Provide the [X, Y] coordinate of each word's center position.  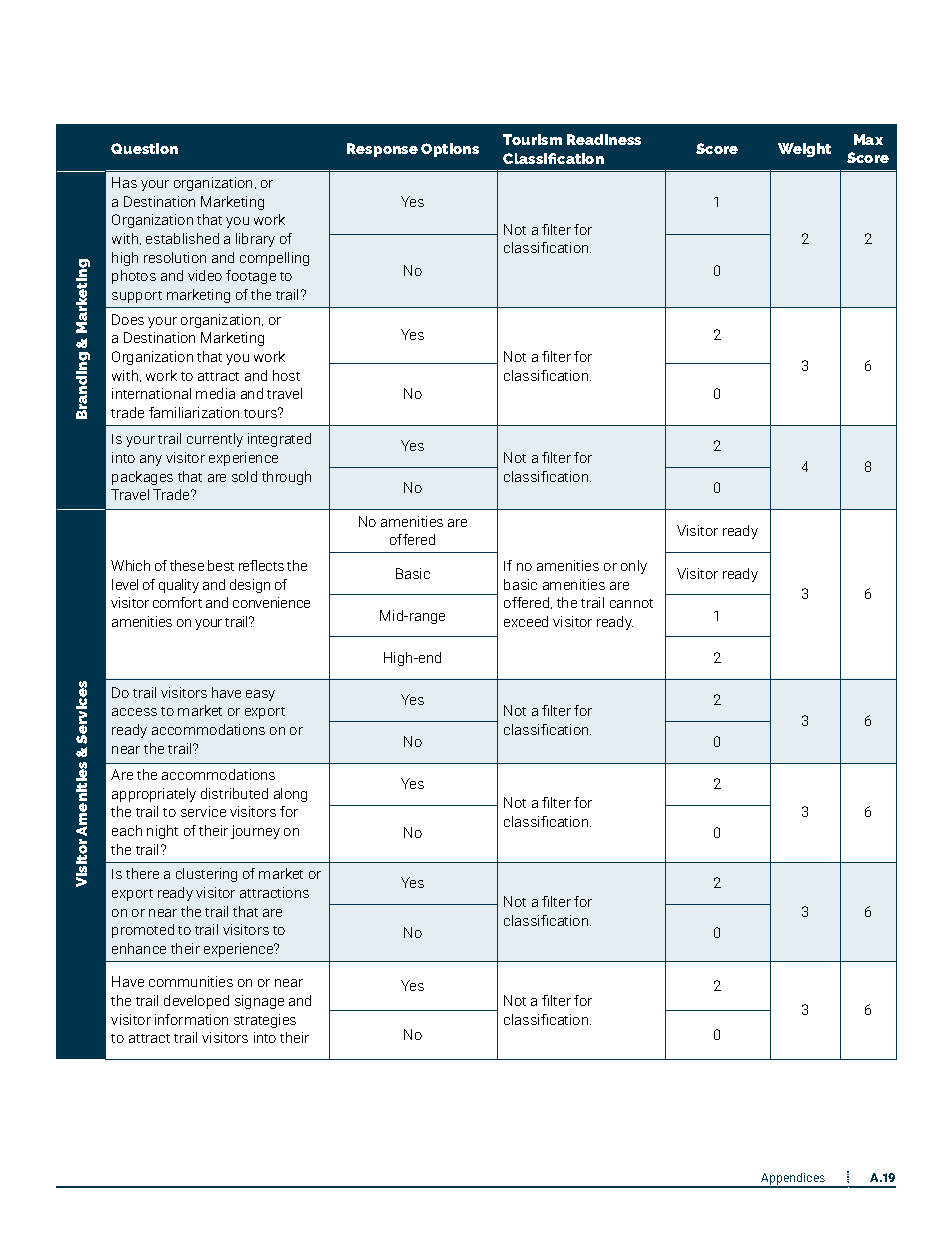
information [191, 1019]
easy [260, 695]
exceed [526, 621]
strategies [265, 1021]
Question [144, 148]
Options [450, 150]
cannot [631, 603]
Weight [804, 150]
